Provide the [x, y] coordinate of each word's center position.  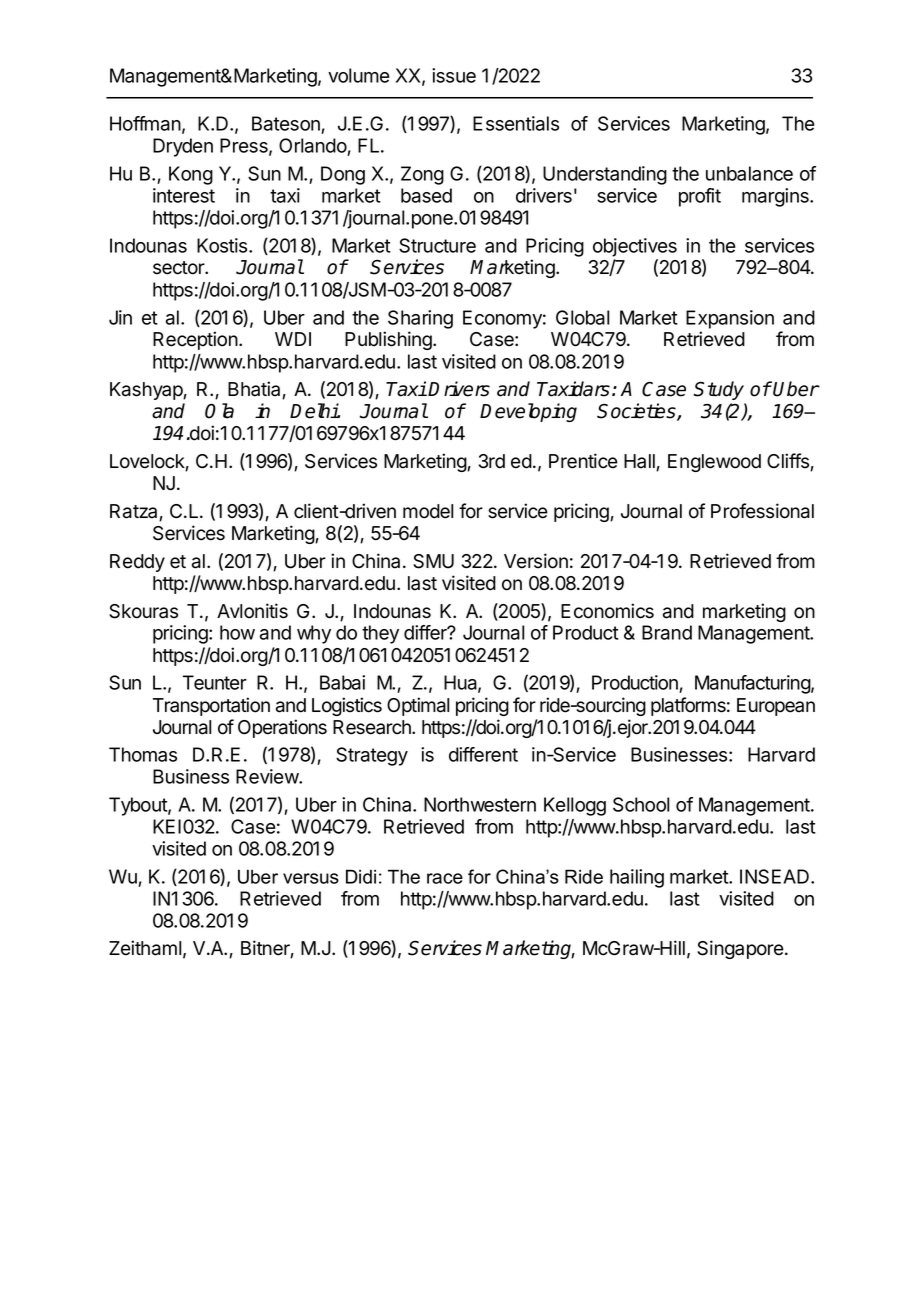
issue [454, 75]
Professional [762, 511]
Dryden [183, 147]
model [428, 511]
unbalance [749, 173]
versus [311, 878]
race [445, 878]
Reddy [137, 563]
